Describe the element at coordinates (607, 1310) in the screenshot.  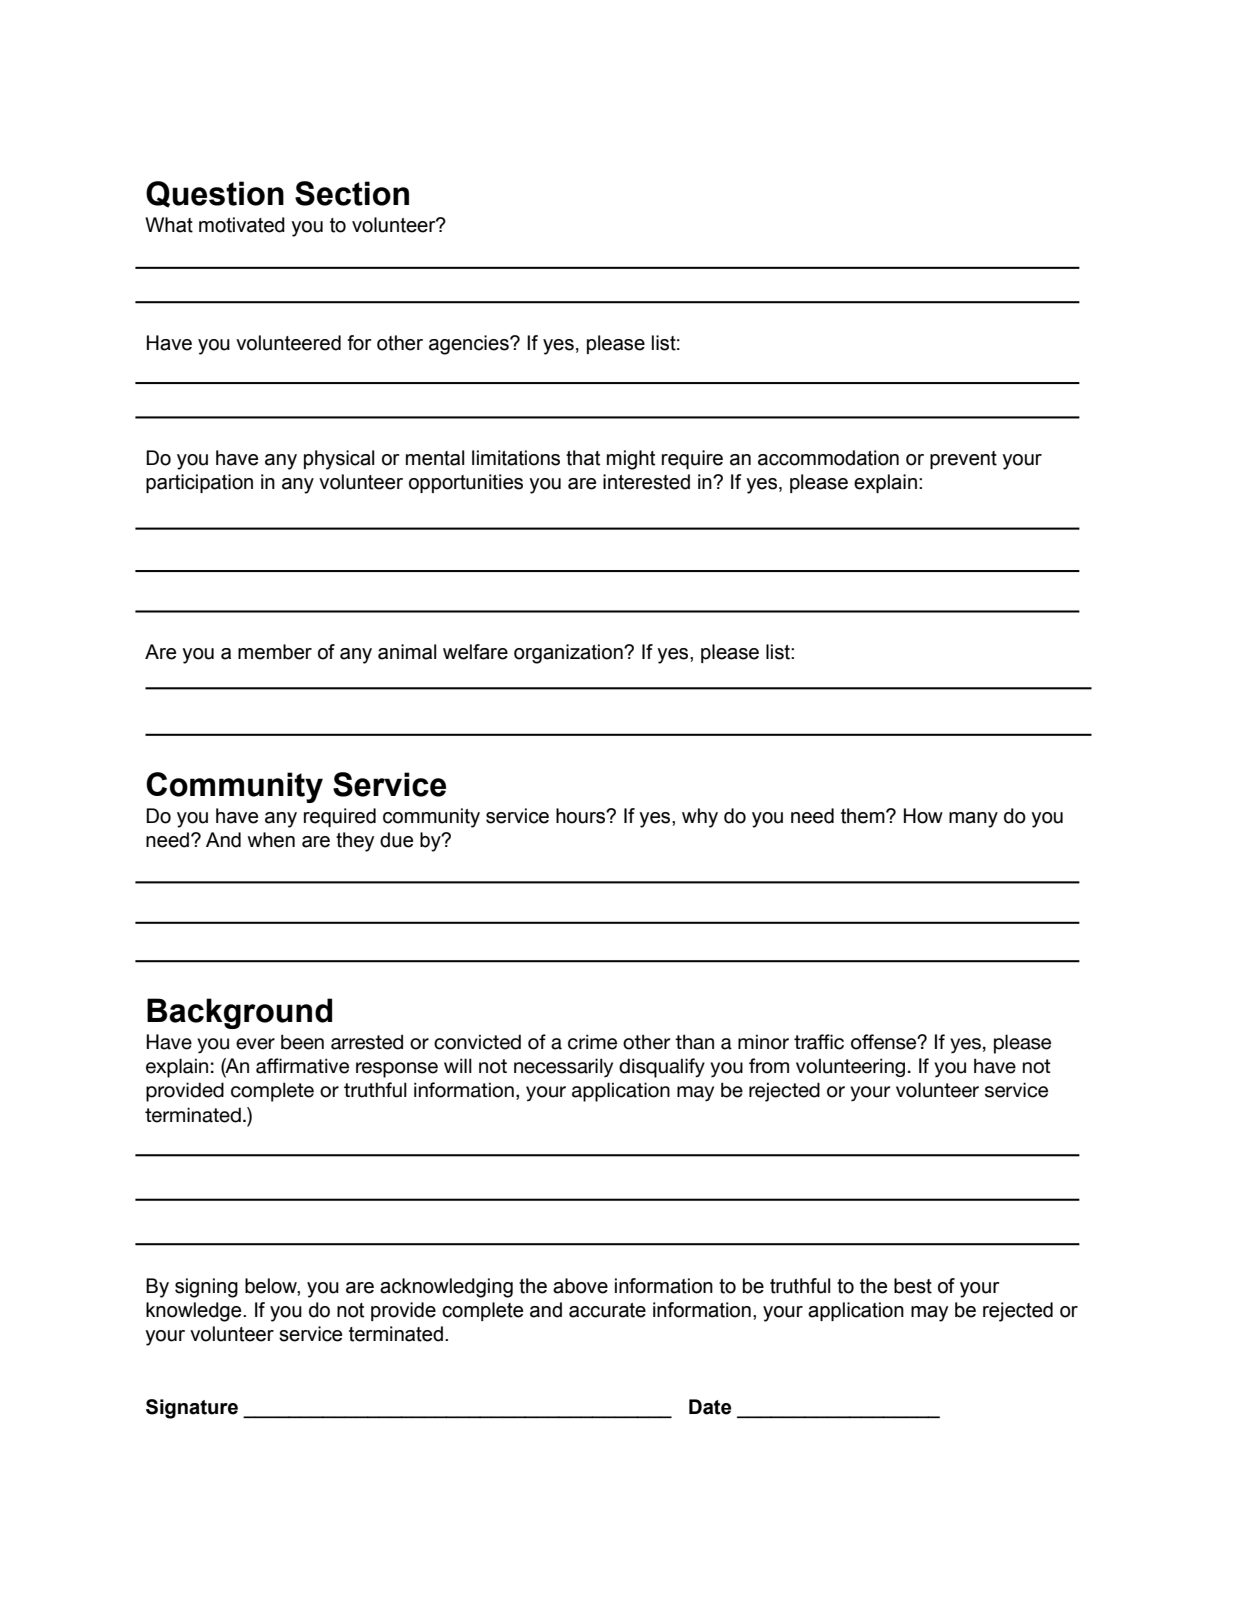
I see `accurate` at that location.
